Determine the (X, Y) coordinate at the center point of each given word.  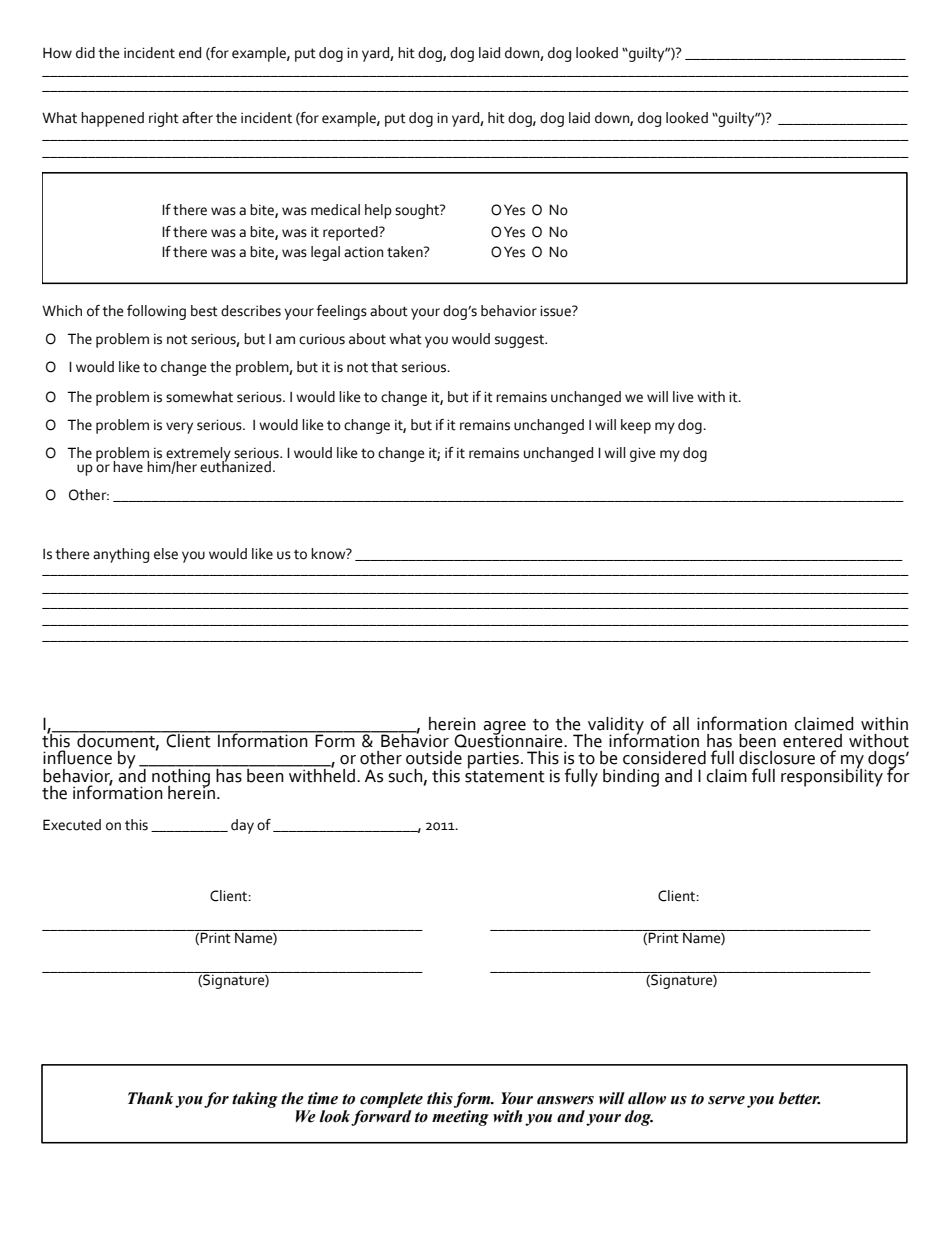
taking (255, 1100)
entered (812, 741)
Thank (150, 1098)
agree (504, 729)
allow (647, 1098)
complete (391, 1100)
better (799, 1098)
